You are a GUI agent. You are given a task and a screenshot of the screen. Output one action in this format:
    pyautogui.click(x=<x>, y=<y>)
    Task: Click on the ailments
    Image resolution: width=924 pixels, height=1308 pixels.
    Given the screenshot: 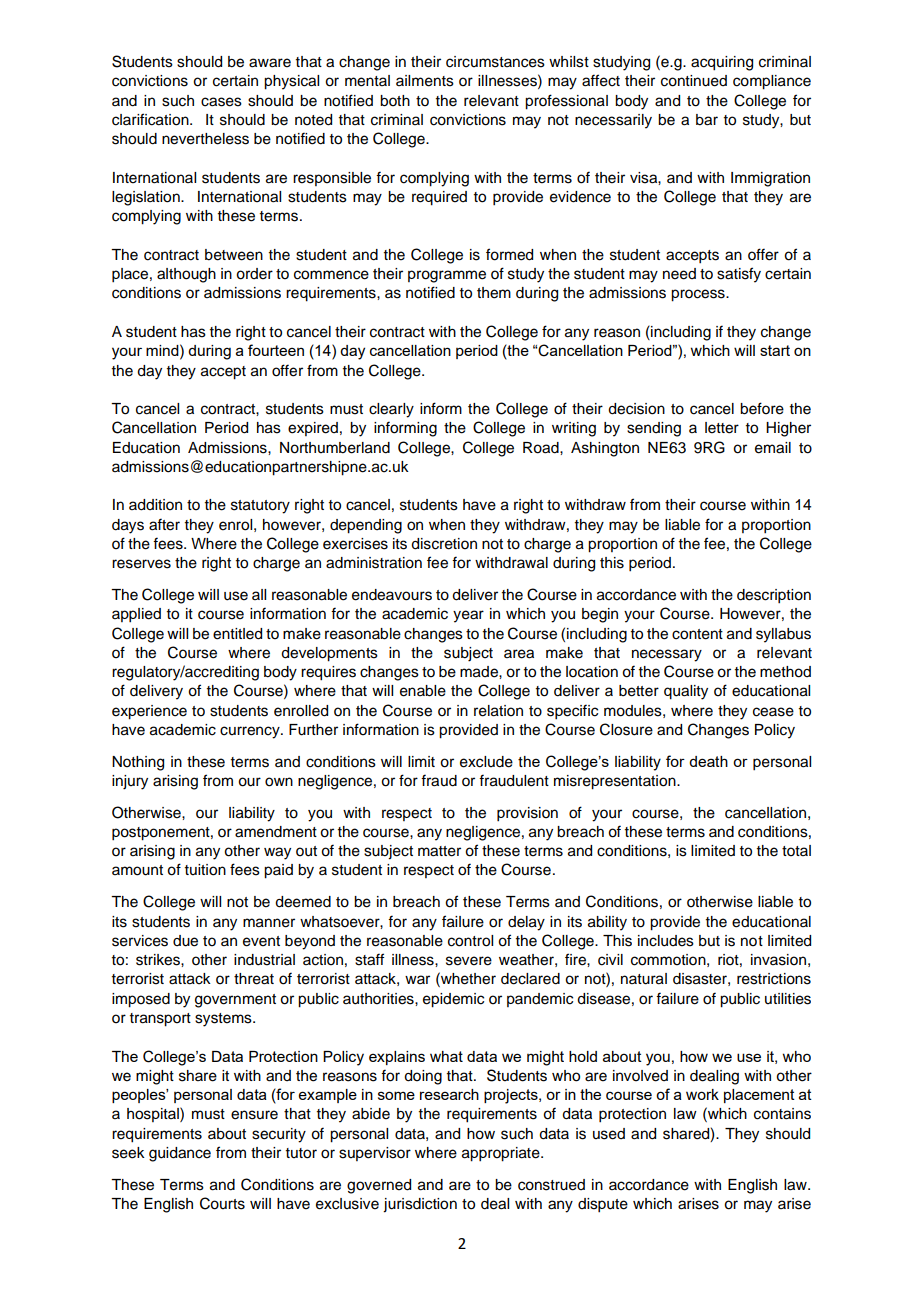 What is the action you would take?
    pyautogui.click(x=425, y=81)
